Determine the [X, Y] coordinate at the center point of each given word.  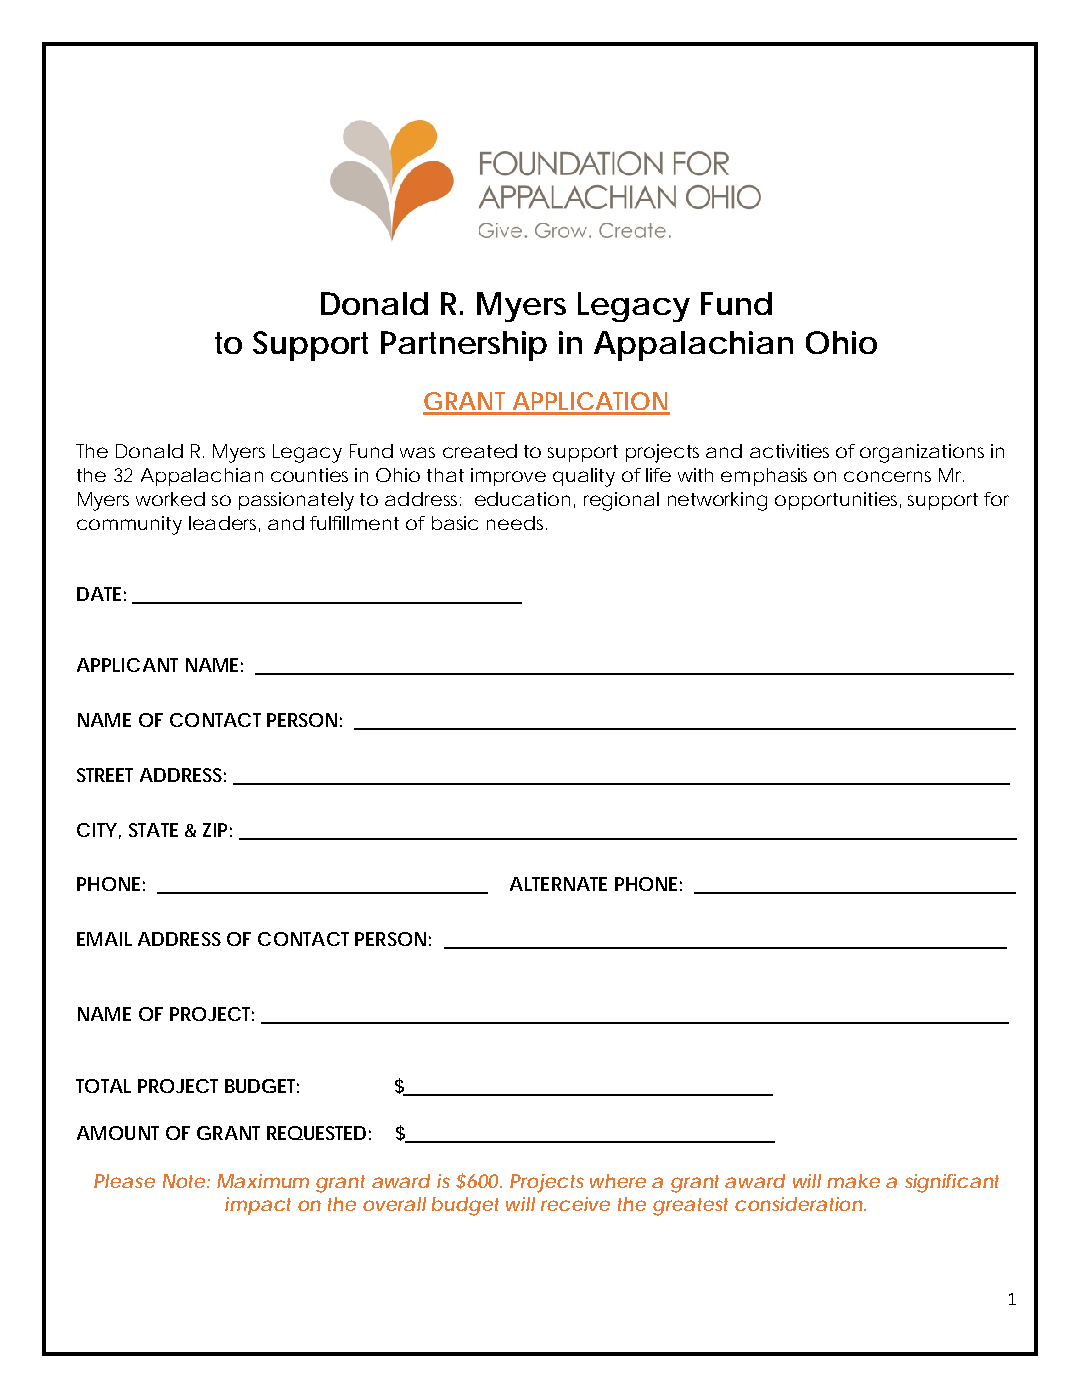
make [853, 1181]
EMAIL [104, 939]
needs [517, 523]
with [695, 475]
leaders [224, 524]
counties [309, 475]
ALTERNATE [558, 884]
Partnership [464, 346]
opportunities [838, 501]
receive [575, 1204]
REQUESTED [319, 1133]
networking [717, 501]
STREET [105, 775]
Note [185, 1181]
